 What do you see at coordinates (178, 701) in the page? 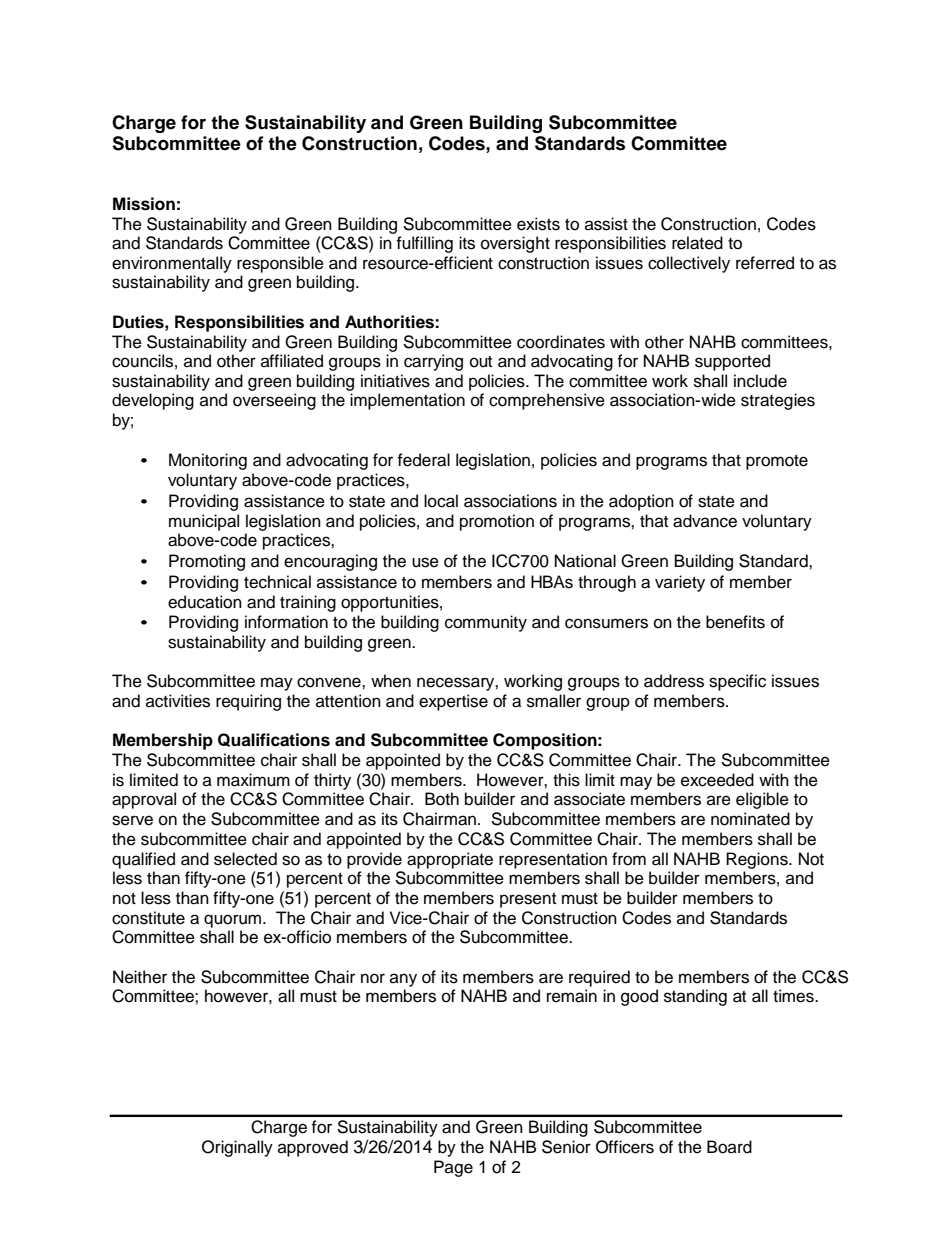
I see `activities` at bounding box center [178, 701].
